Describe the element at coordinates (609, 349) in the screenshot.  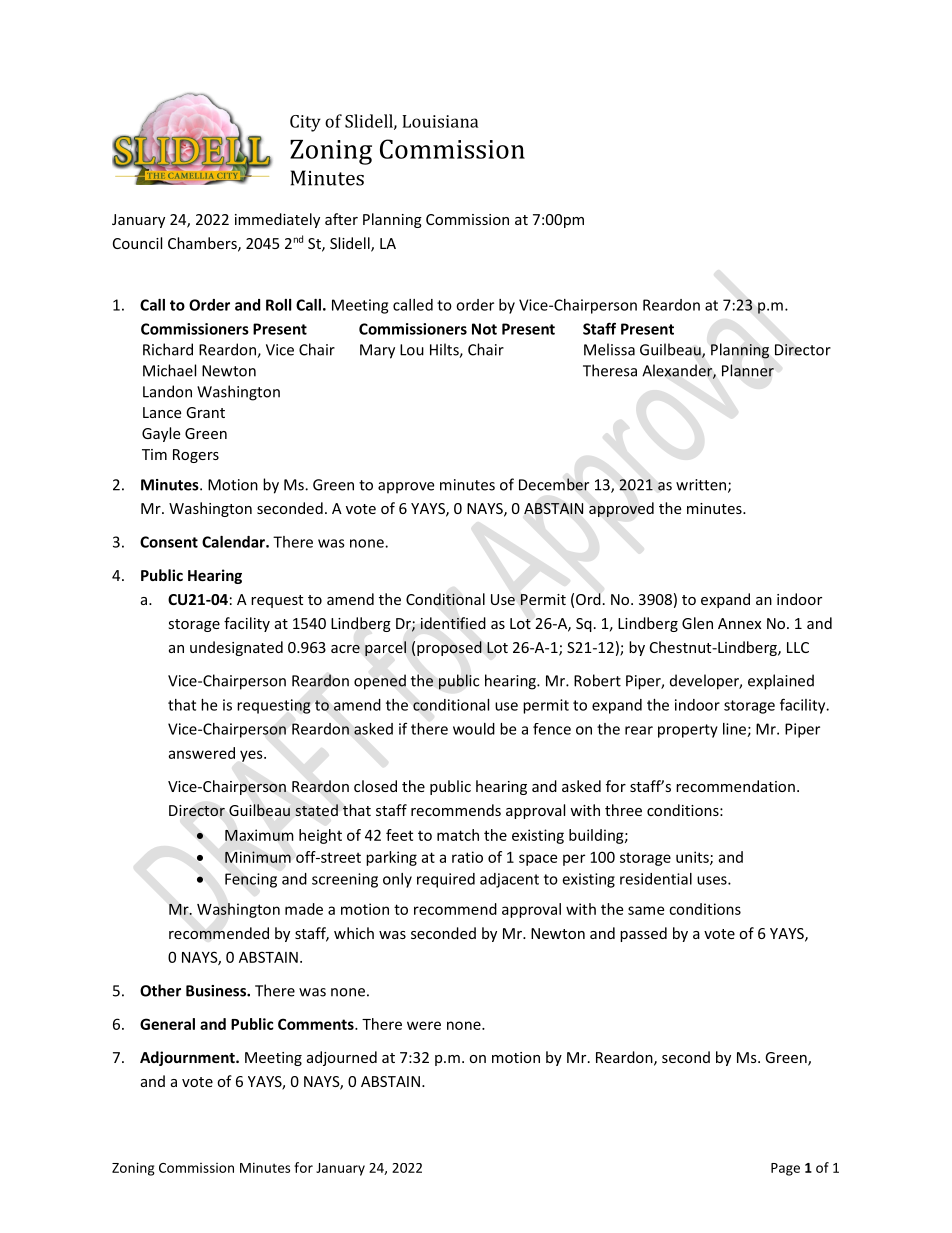
I see `Melissa` at that location.
